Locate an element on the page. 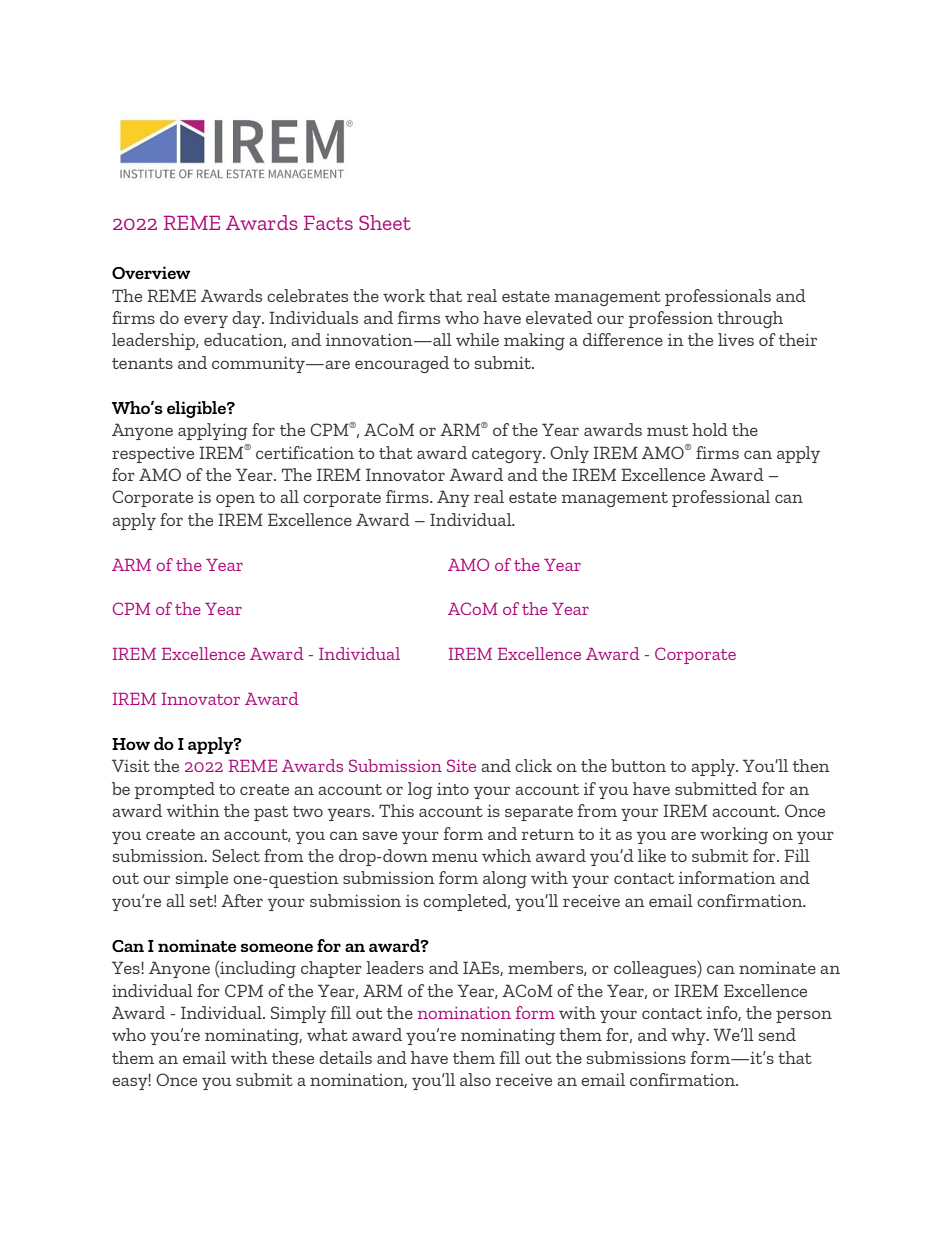 The image size is (952, 1233). these is located at coordinates (293, 1057).
